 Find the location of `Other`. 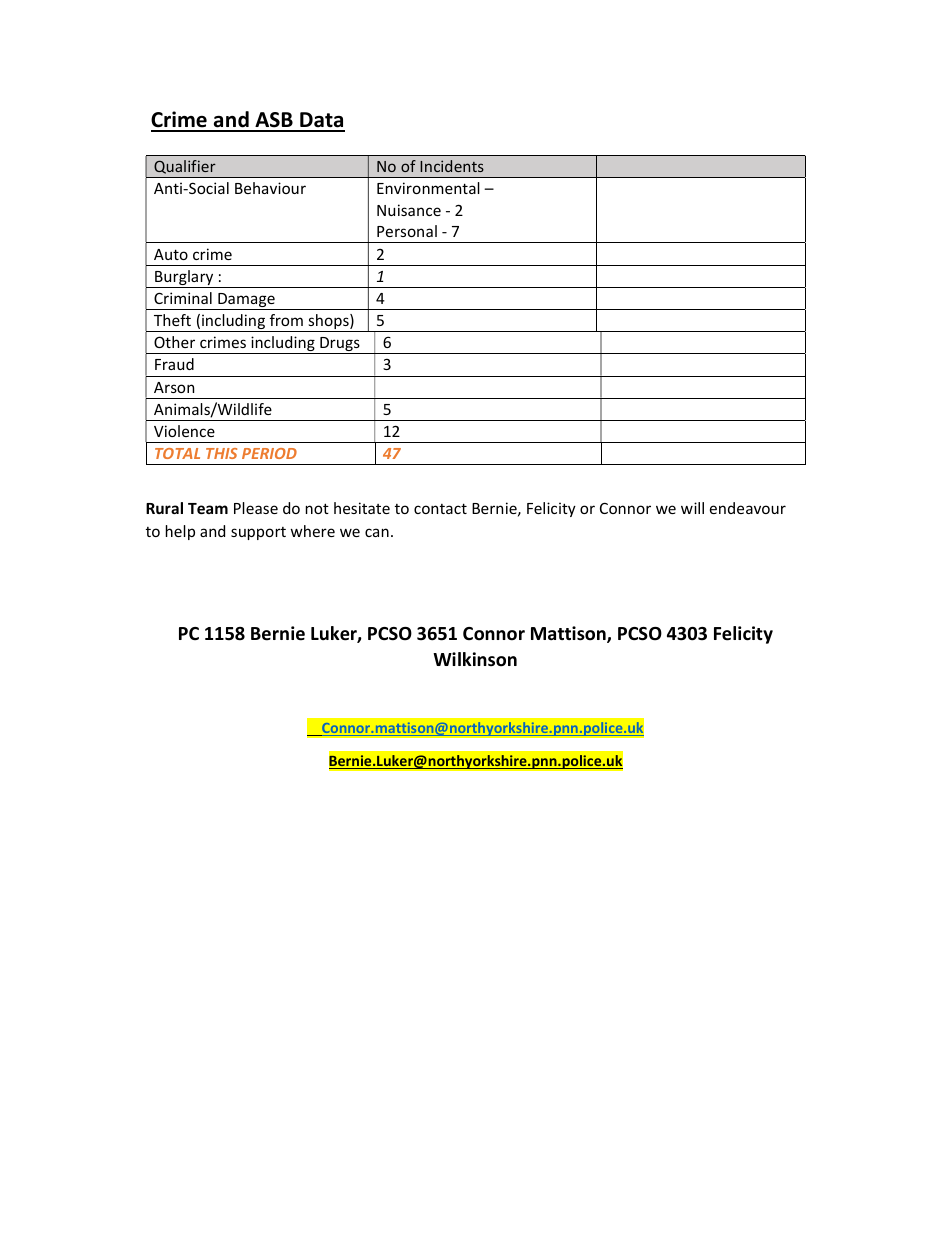

Other is located at coordinates (174, 342).
